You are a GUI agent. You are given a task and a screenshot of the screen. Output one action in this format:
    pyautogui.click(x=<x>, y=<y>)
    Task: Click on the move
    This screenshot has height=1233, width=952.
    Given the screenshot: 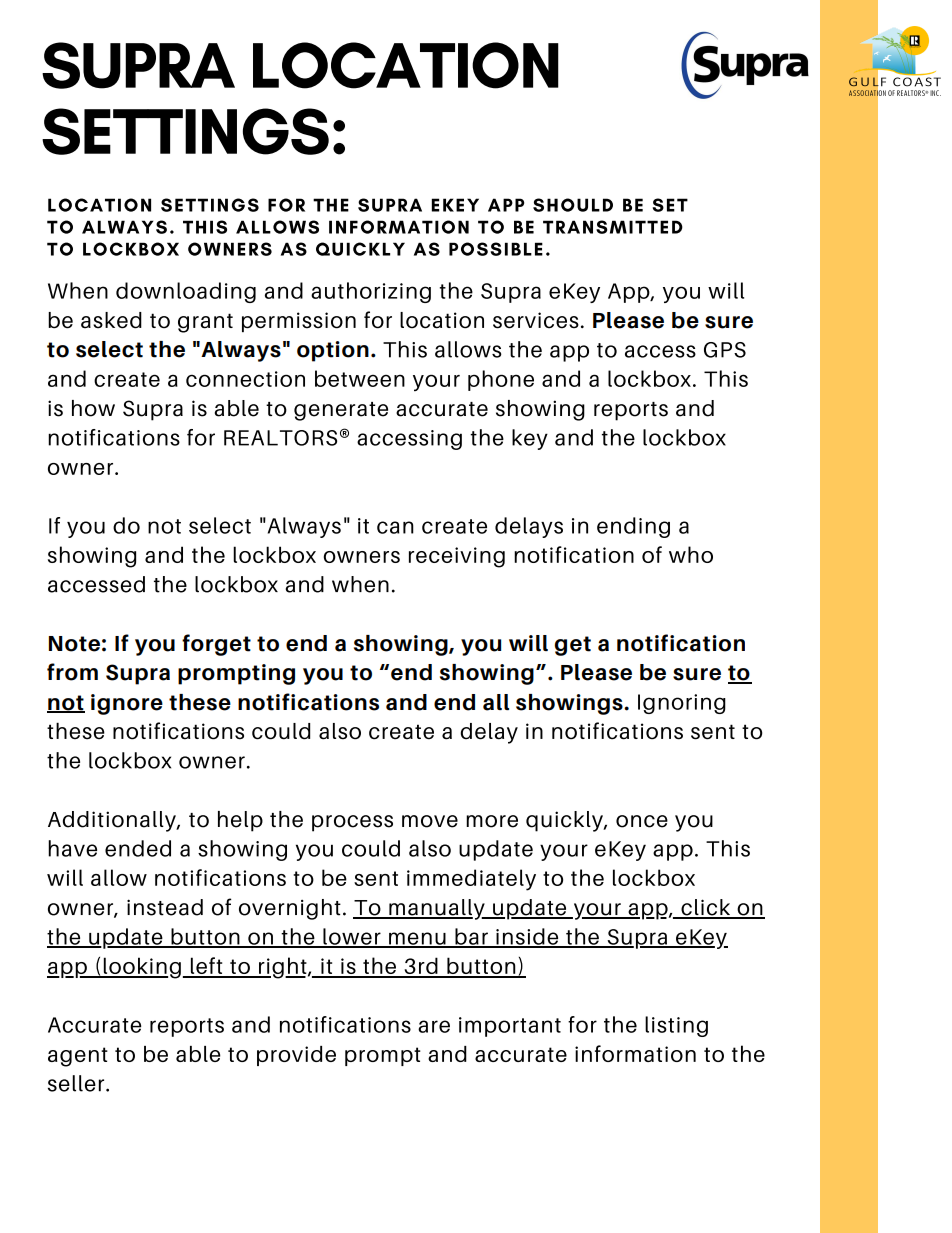 What is the action you would take?
    pyautogui.click(x=430, y=821)
